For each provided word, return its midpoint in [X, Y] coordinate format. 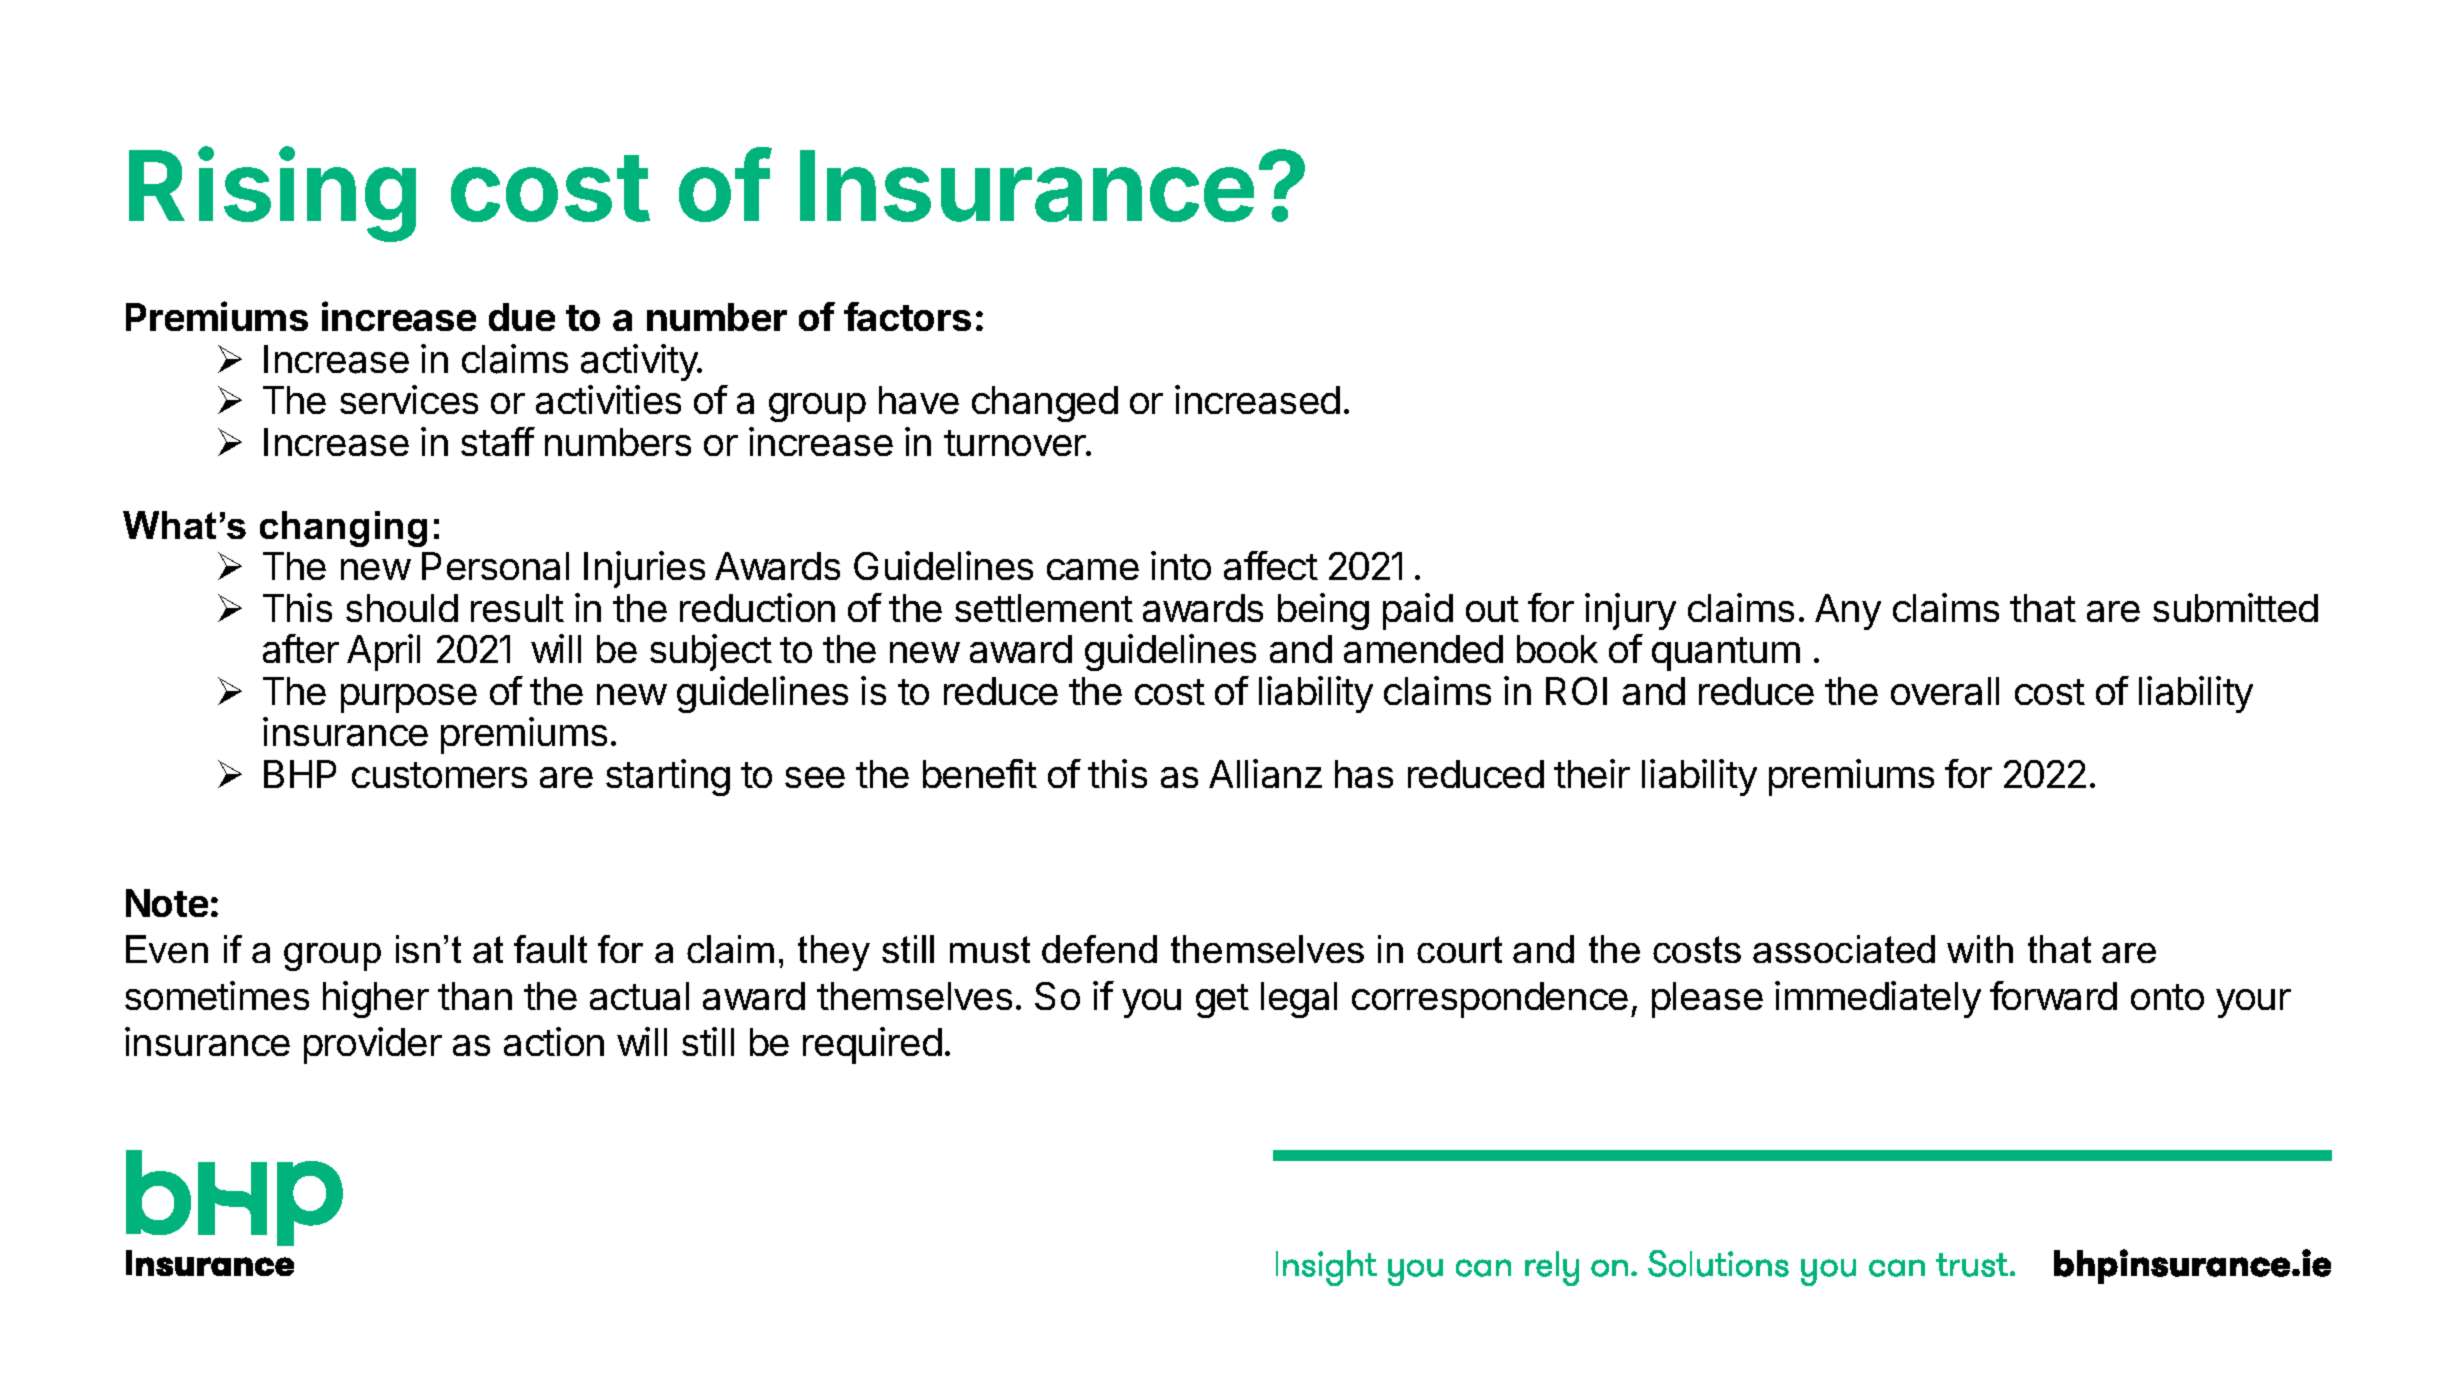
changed [1045, 404]
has [1364, 774]
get [1222, 1001]
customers [439, 775]
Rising [272, 195]
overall [1945, 691]
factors [907, 316]
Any [1848, 612]
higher [376, 999]
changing [343, 529]
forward [2053, 995]
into [1181, 565]
